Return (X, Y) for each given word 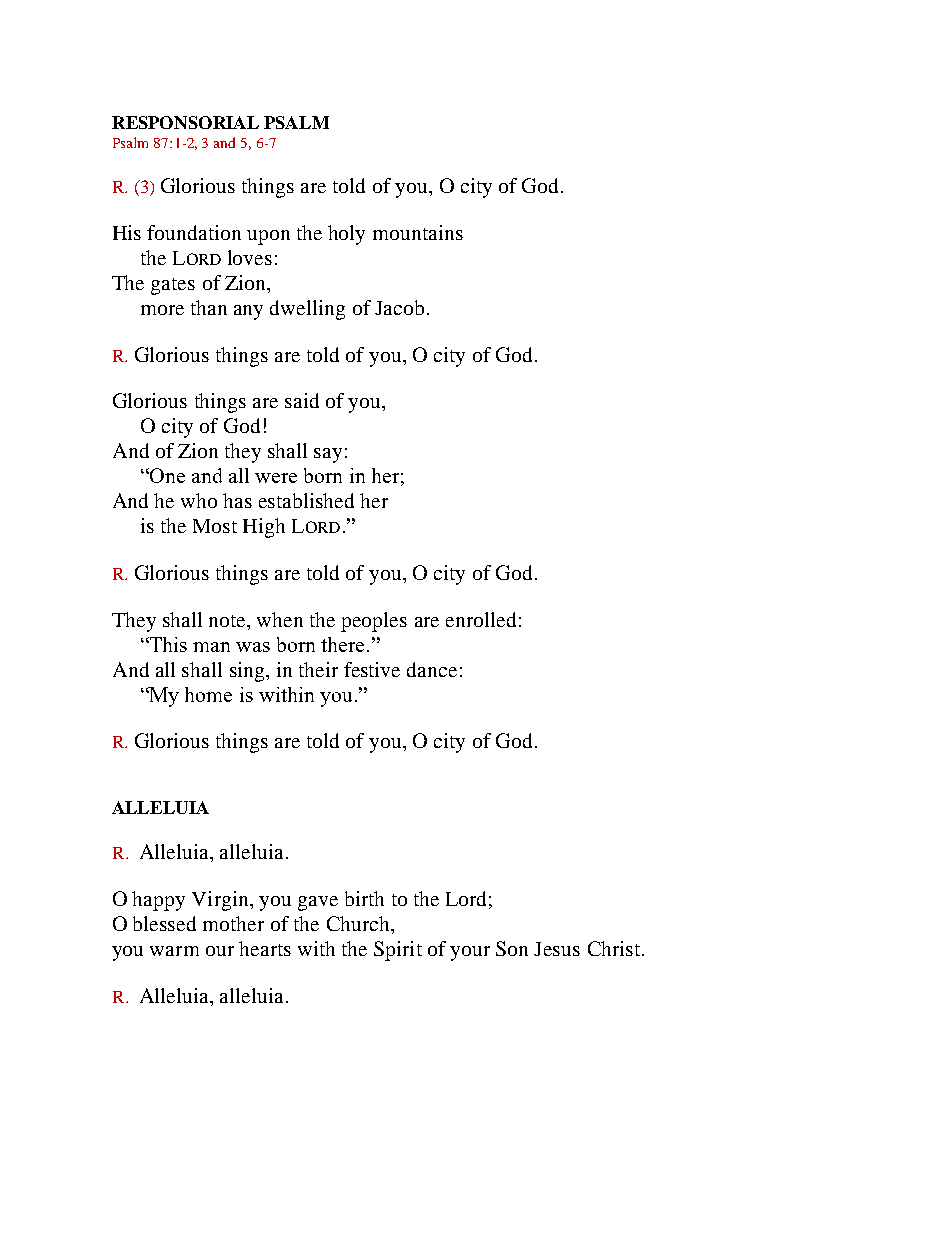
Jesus (557, 949)
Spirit (398, 951)
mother (233, 923)
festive (372, 669)
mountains (418, 232)
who (199, 500)
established (306, 500)
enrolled (481, 619)
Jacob (399, 307)
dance (432, 669)
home (208, 694)
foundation (194, 232)
